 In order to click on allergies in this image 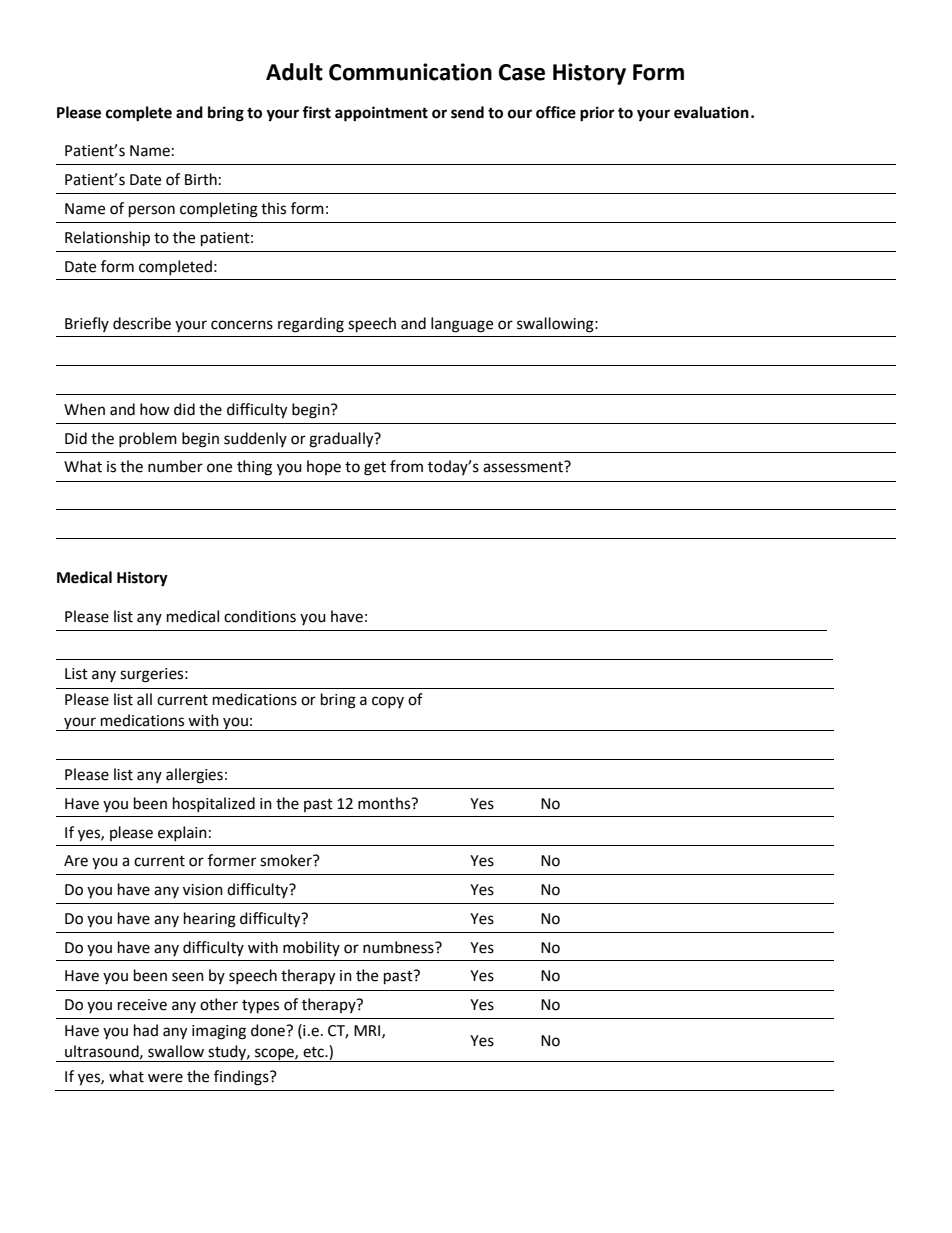, I will do `click(194, 776)`.
